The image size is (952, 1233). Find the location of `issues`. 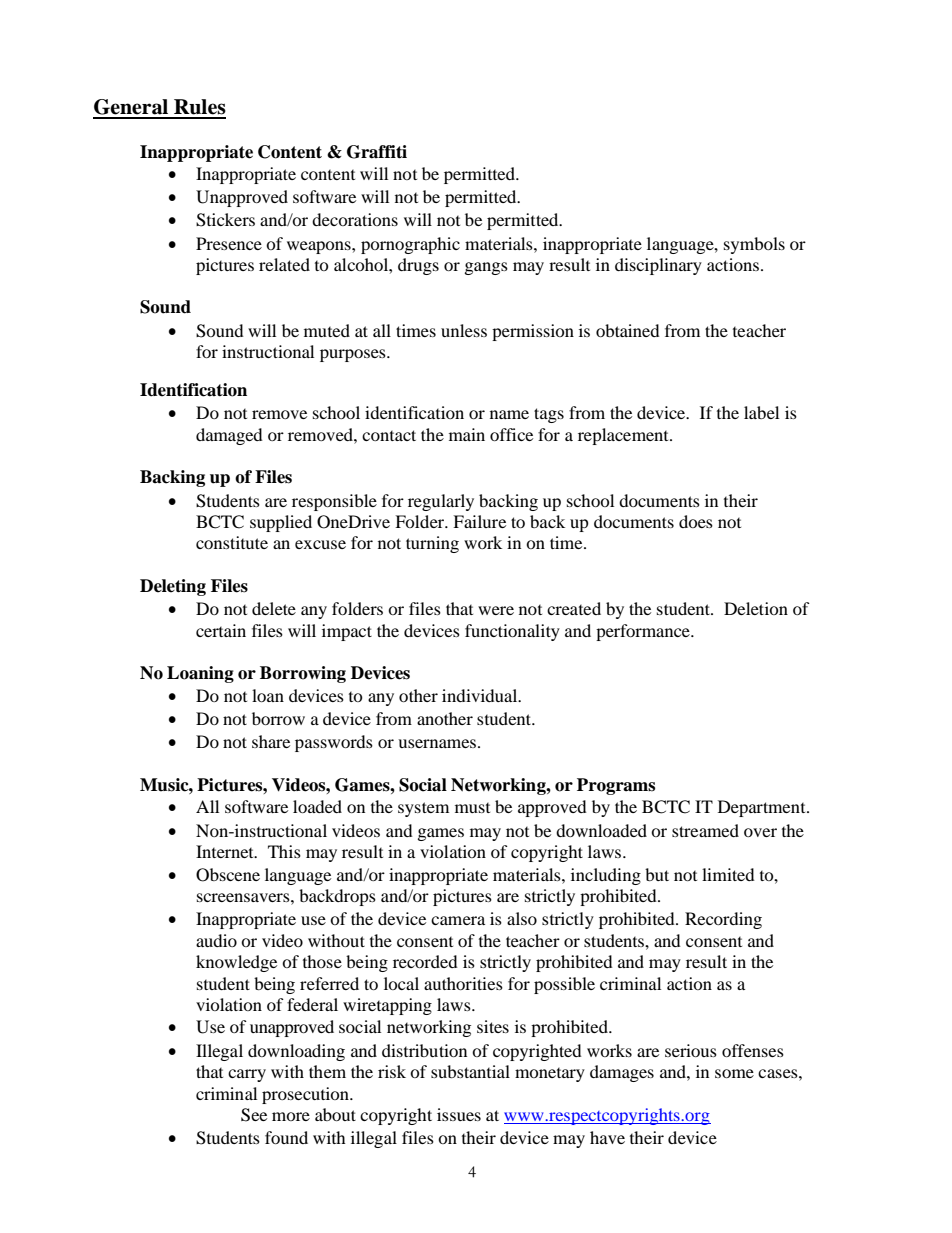

issues is located at coordinates (459, 1114).
